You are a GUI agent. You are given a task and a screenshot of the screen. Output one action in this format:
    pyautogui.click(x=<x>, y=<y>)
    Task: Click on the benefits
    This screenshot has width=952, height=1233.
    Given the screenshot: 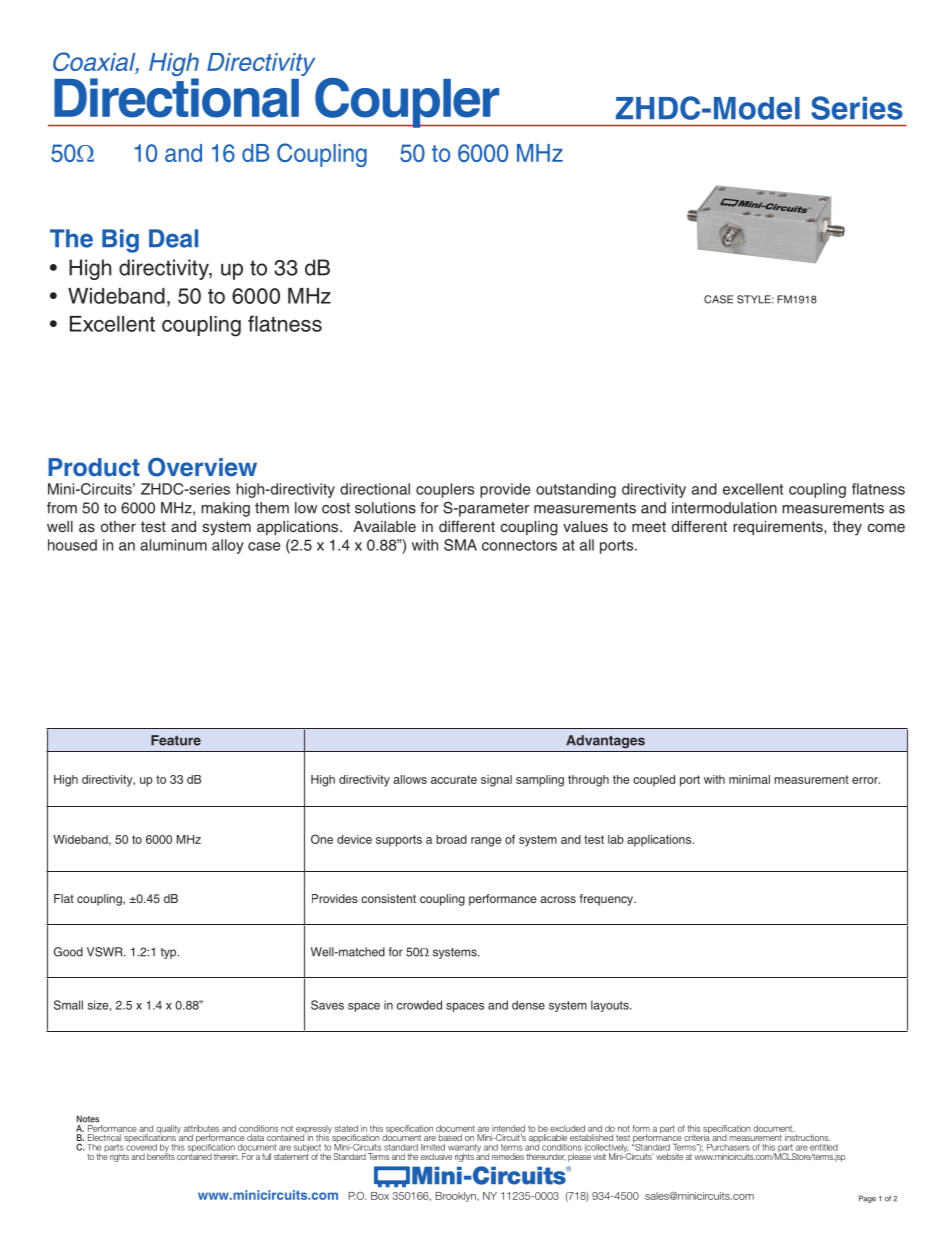 What is the action you would take?
    pyautogui.click(x=161, y=1155)
